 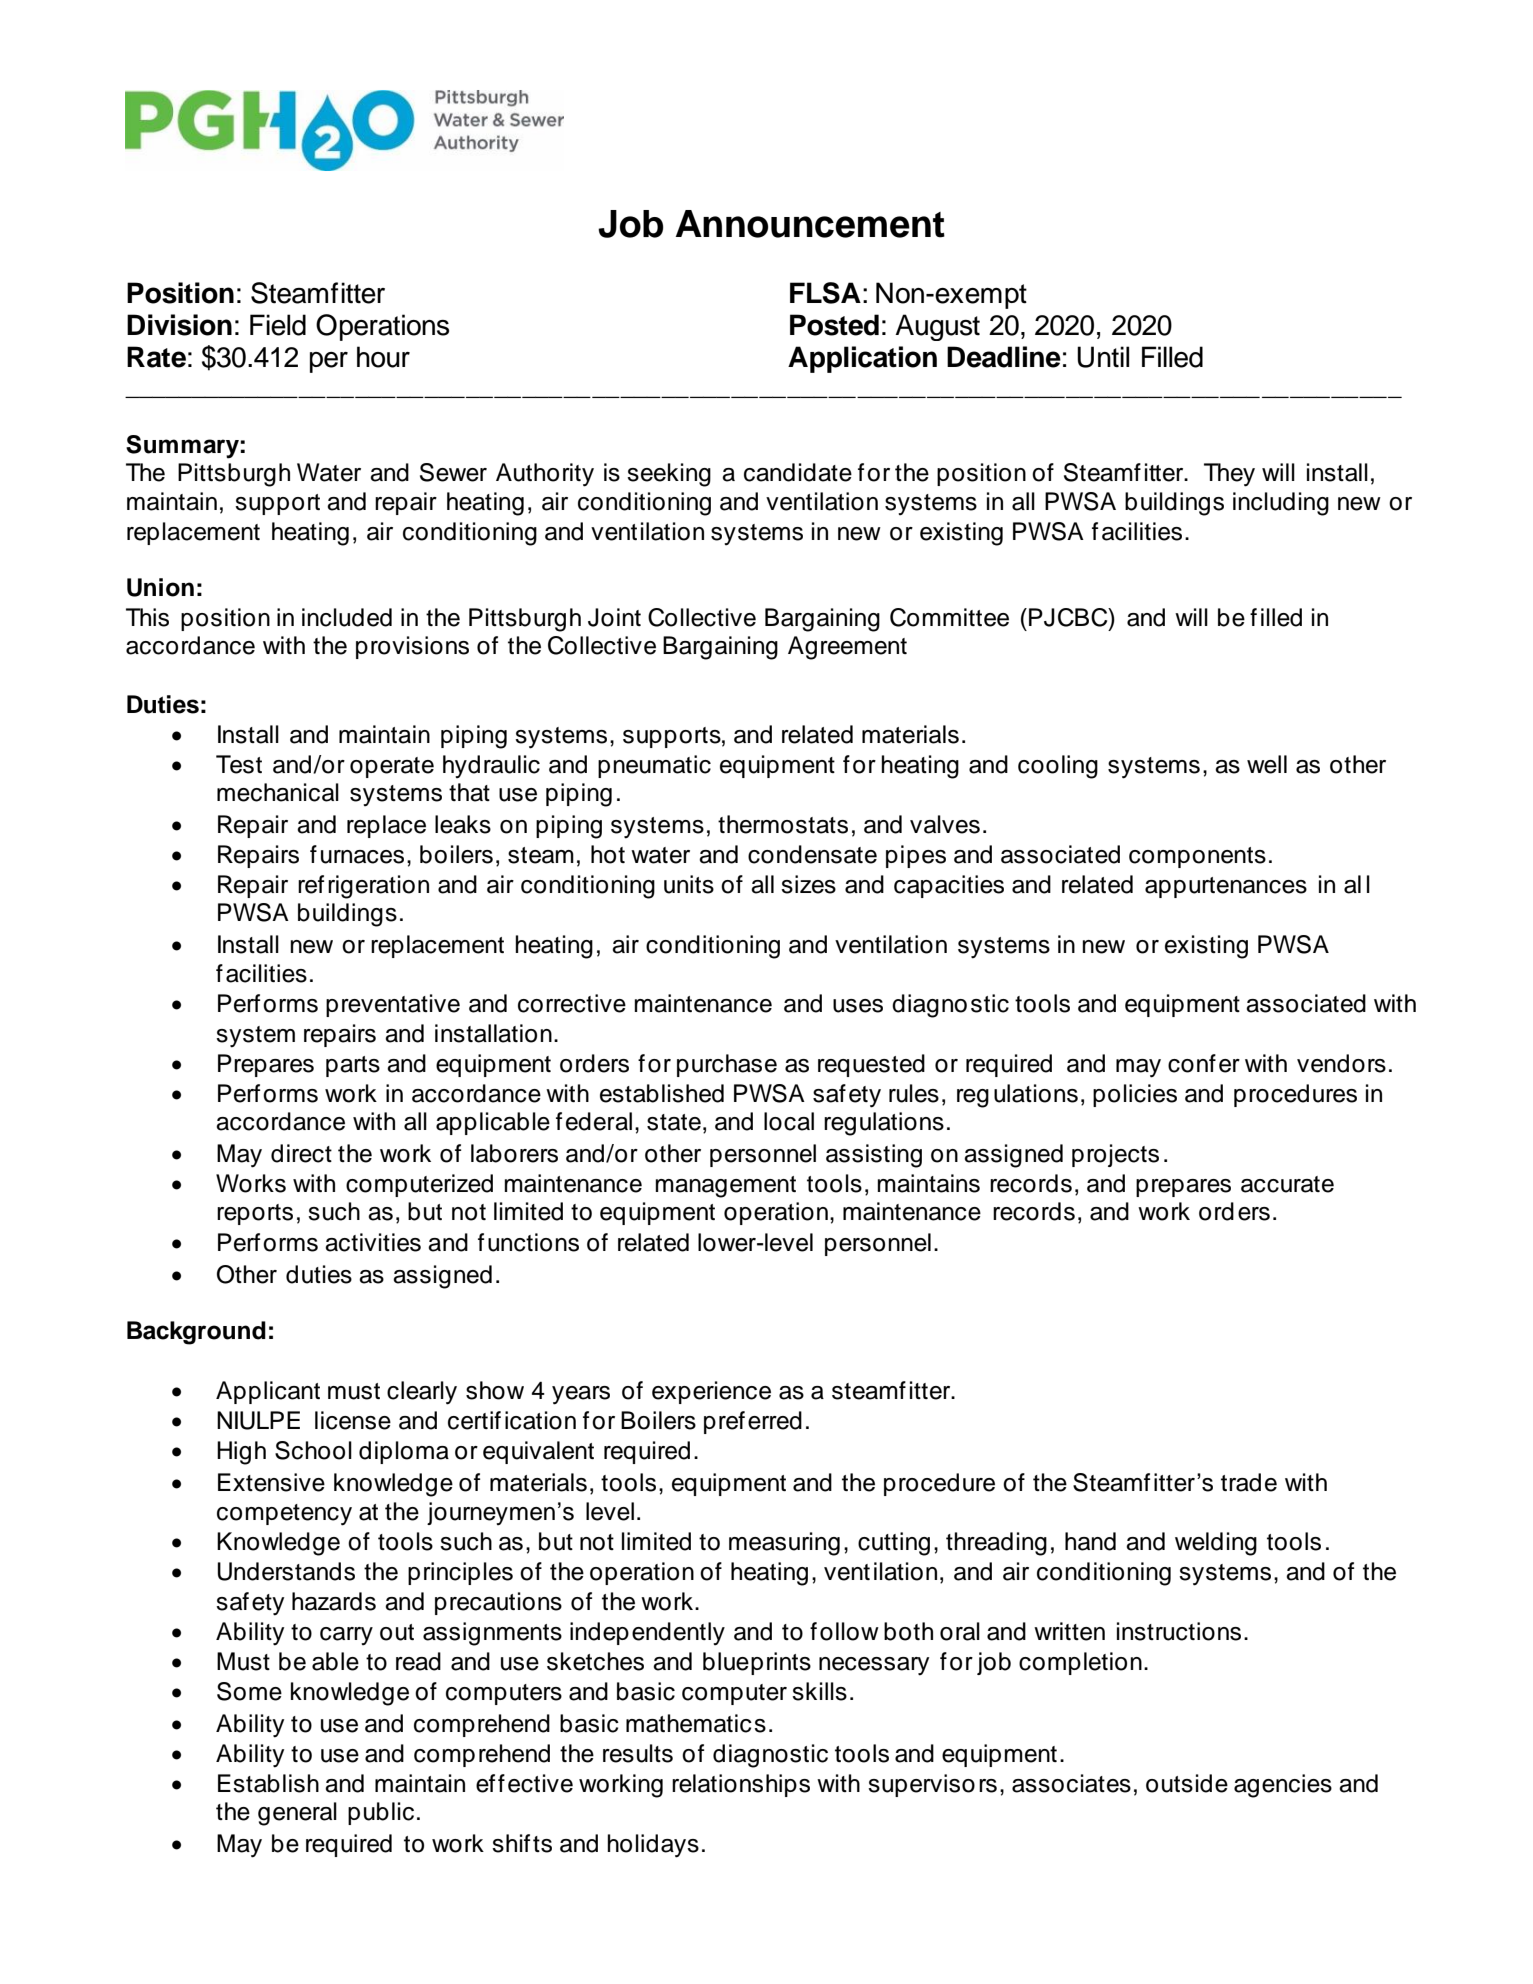 What do you see at coordinates (297, 1814) in the screenshot?
I see `general` at bounding box center [297, 1814].
